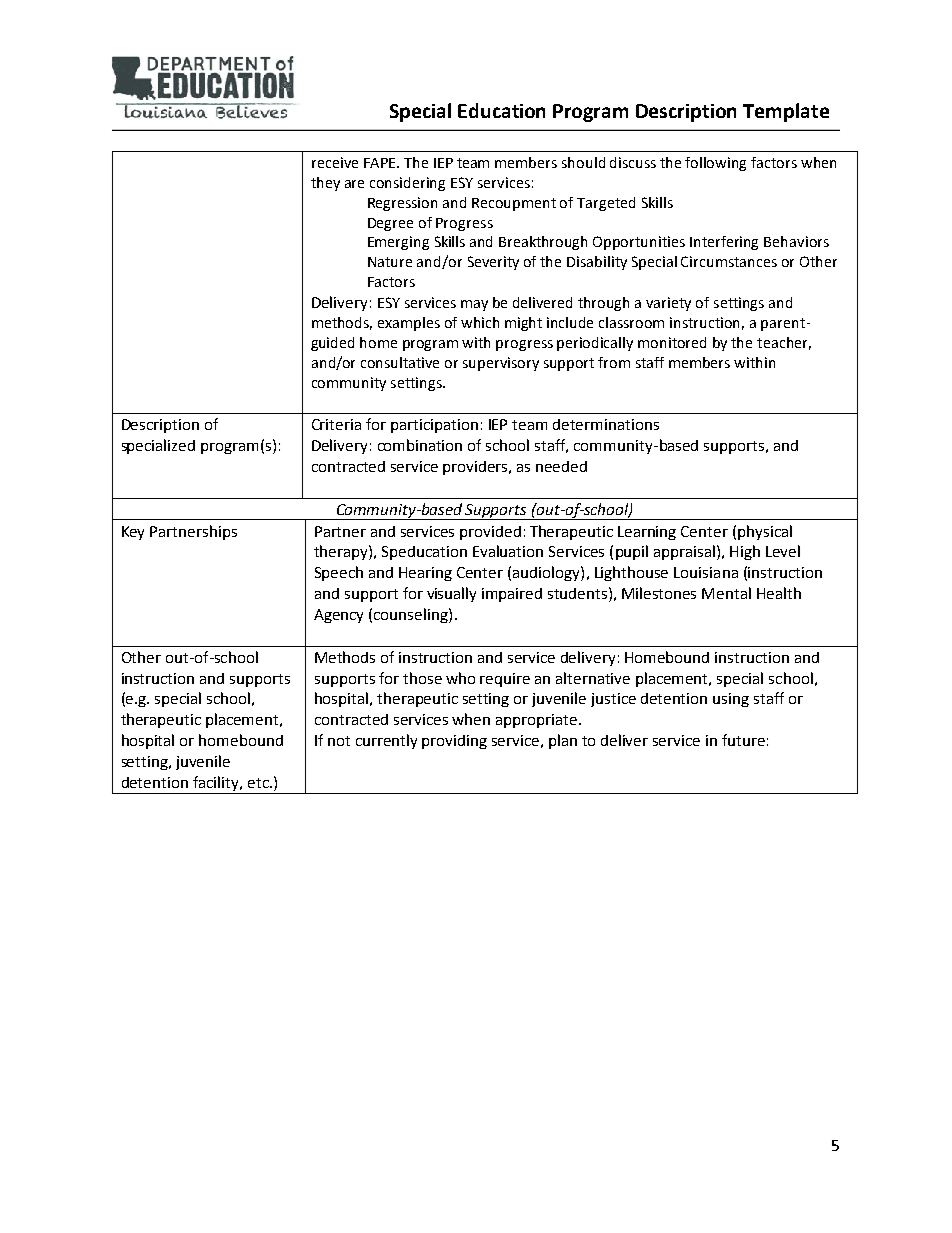 This page has width=952, height=1233. What do you see at coordinates (407, 184) in the page?
I see `considering` at bounding box center [407, 184].
